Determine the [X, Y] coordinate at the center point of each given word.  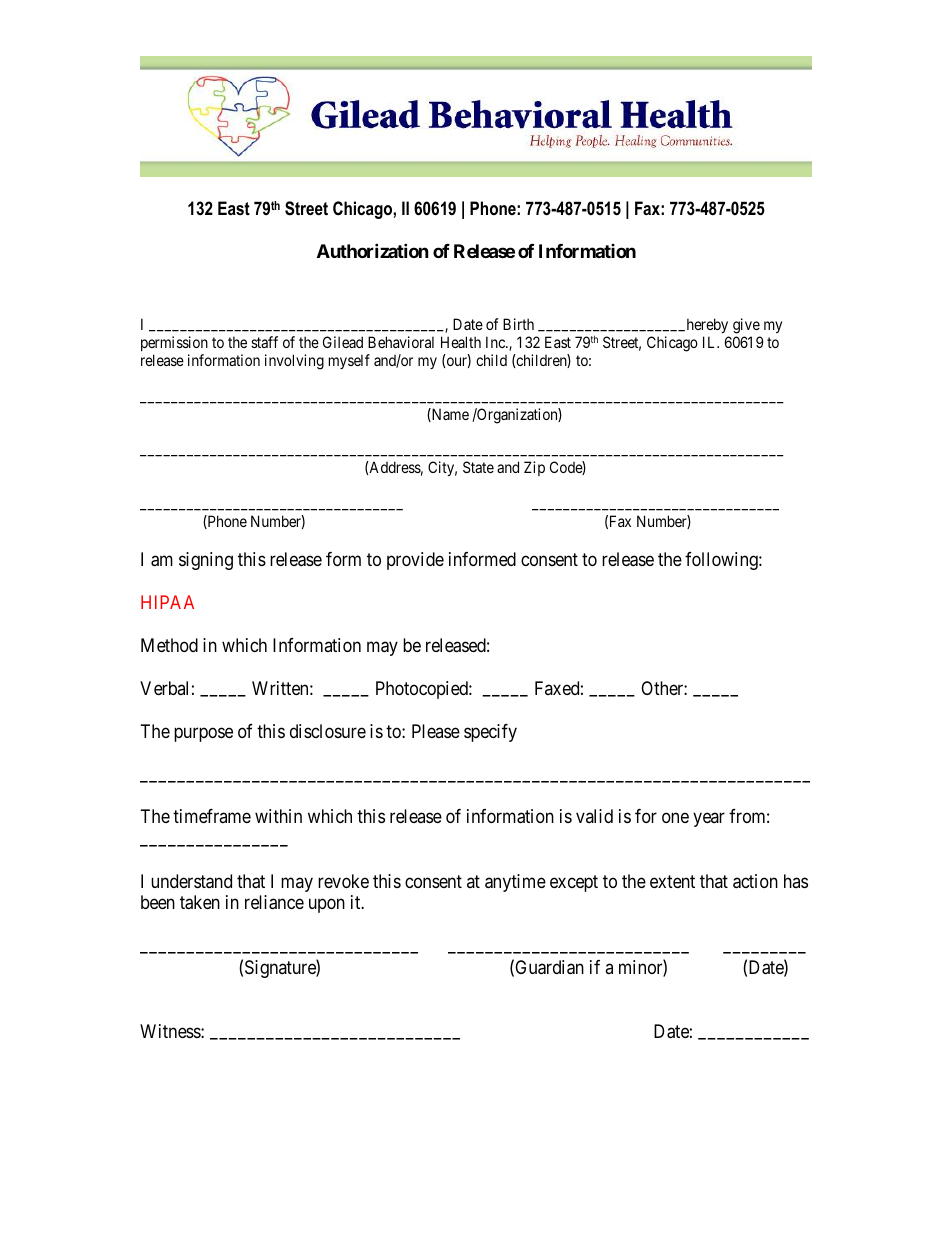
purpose [203, 734]
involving [294, 362]
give [746, 326]
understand [191, 881]
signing [206, 561]
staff [264, 342]
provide [415, 561]
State [478, 467]
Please [436, 731]
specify [490, 733]
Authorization [373, 250]
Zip [534, 468]
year [709, 820]
